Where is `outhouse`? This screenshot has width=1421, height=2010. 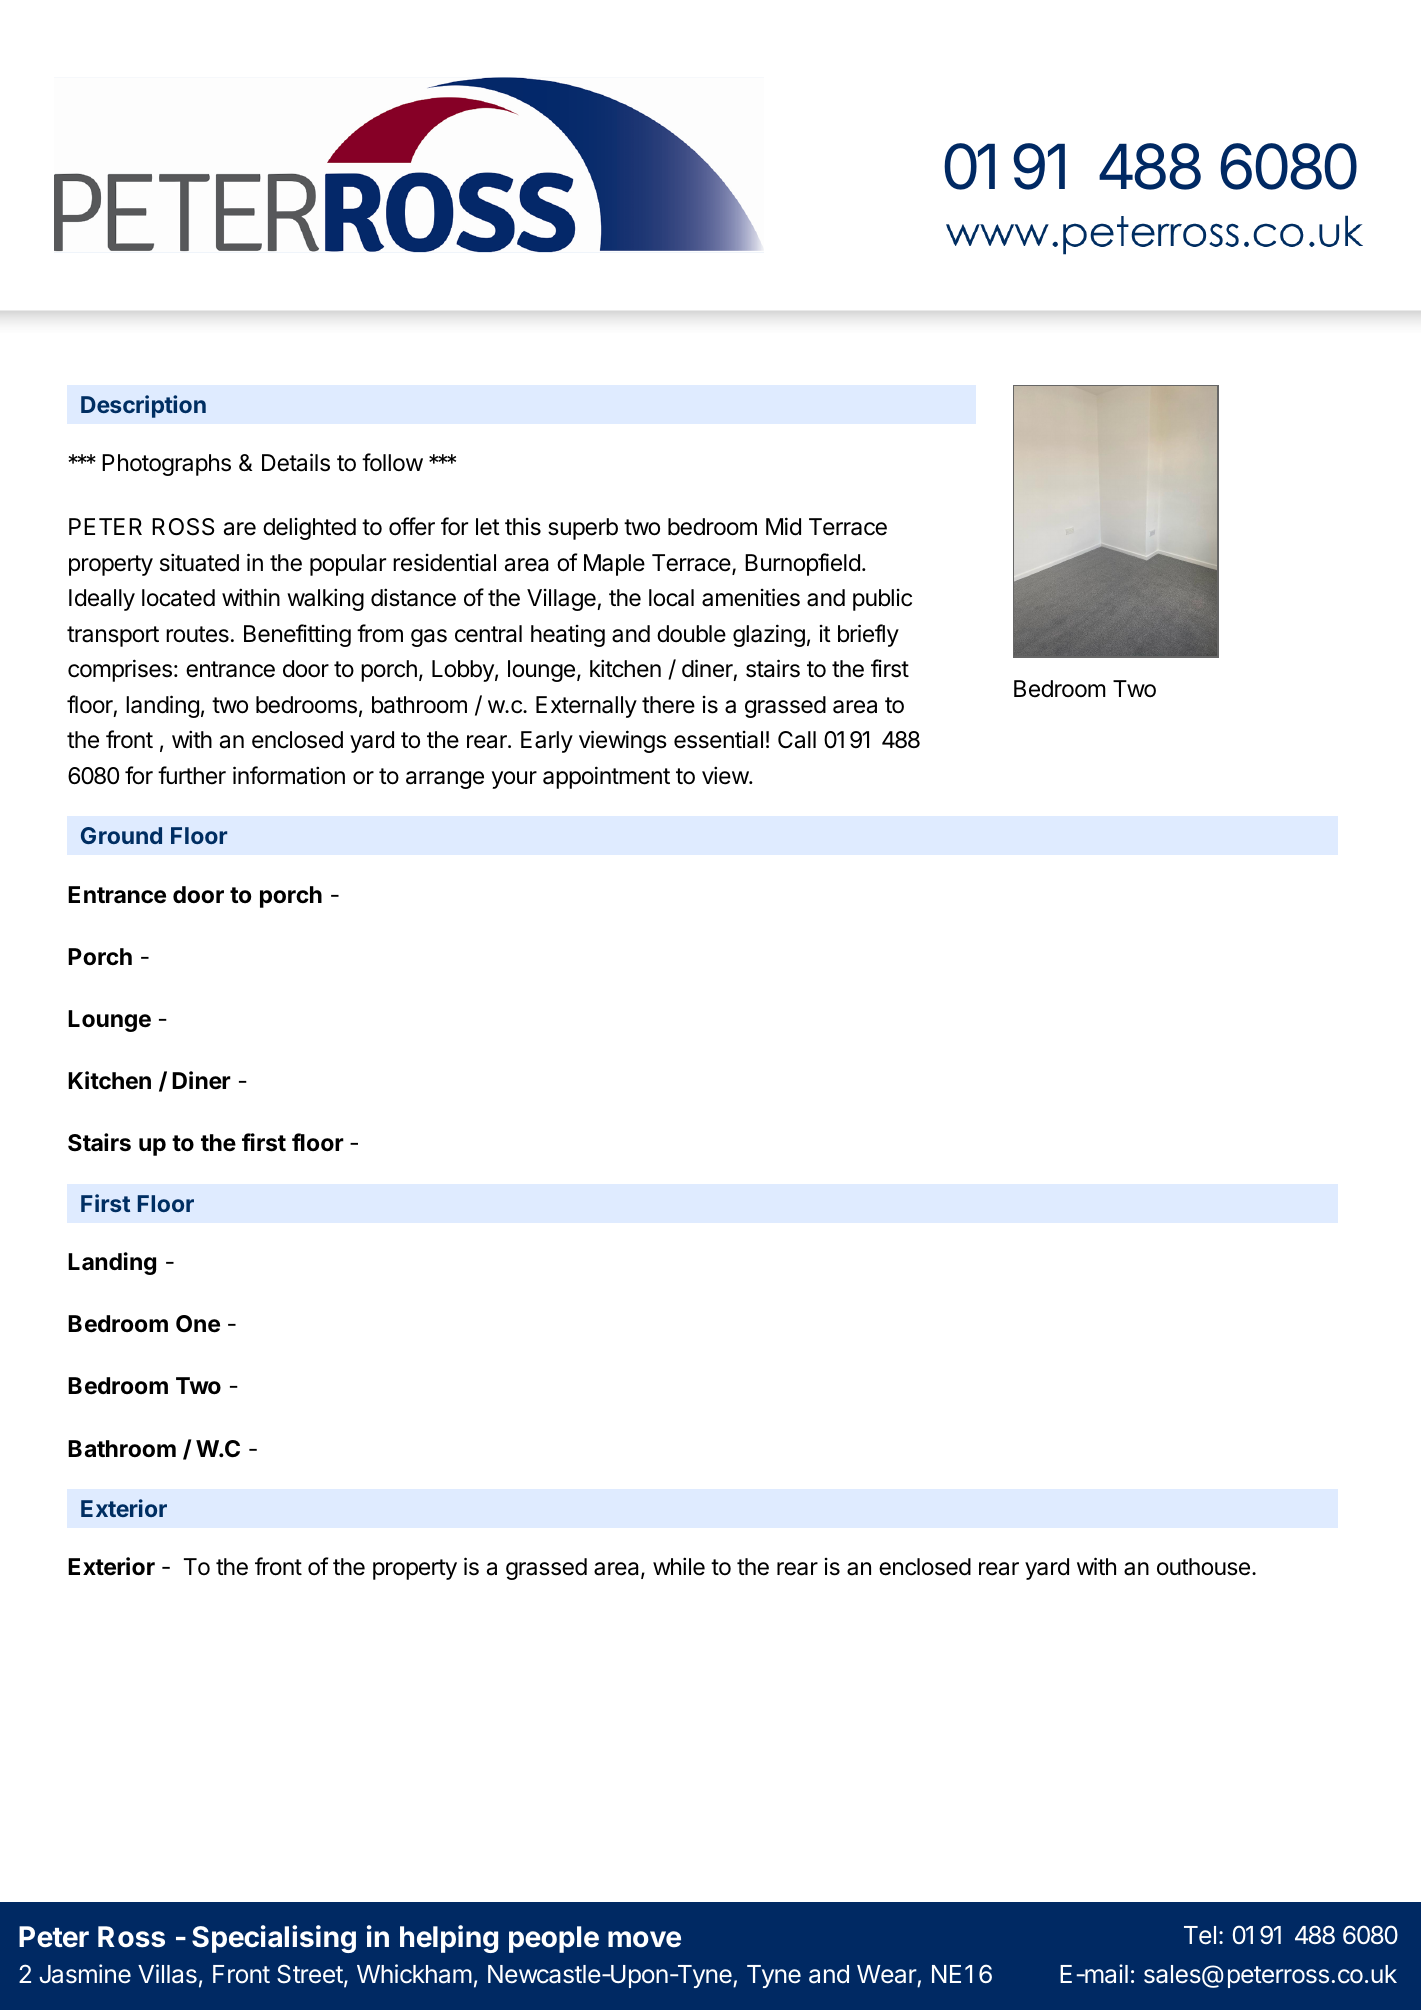 outhouse is located at coordinates (1203, 1567).
